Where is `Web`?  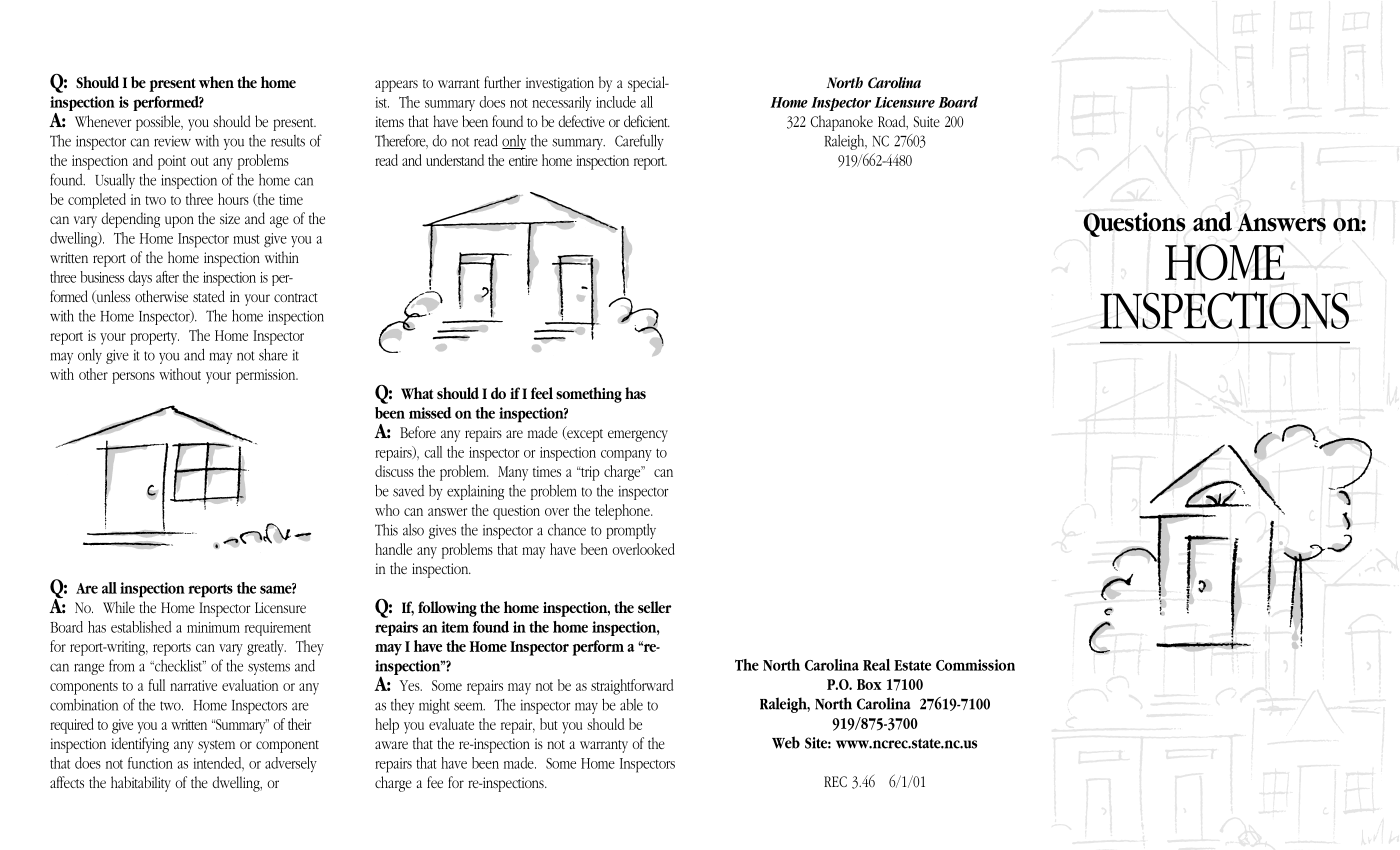
Web is located at coordinates (786, 742).
